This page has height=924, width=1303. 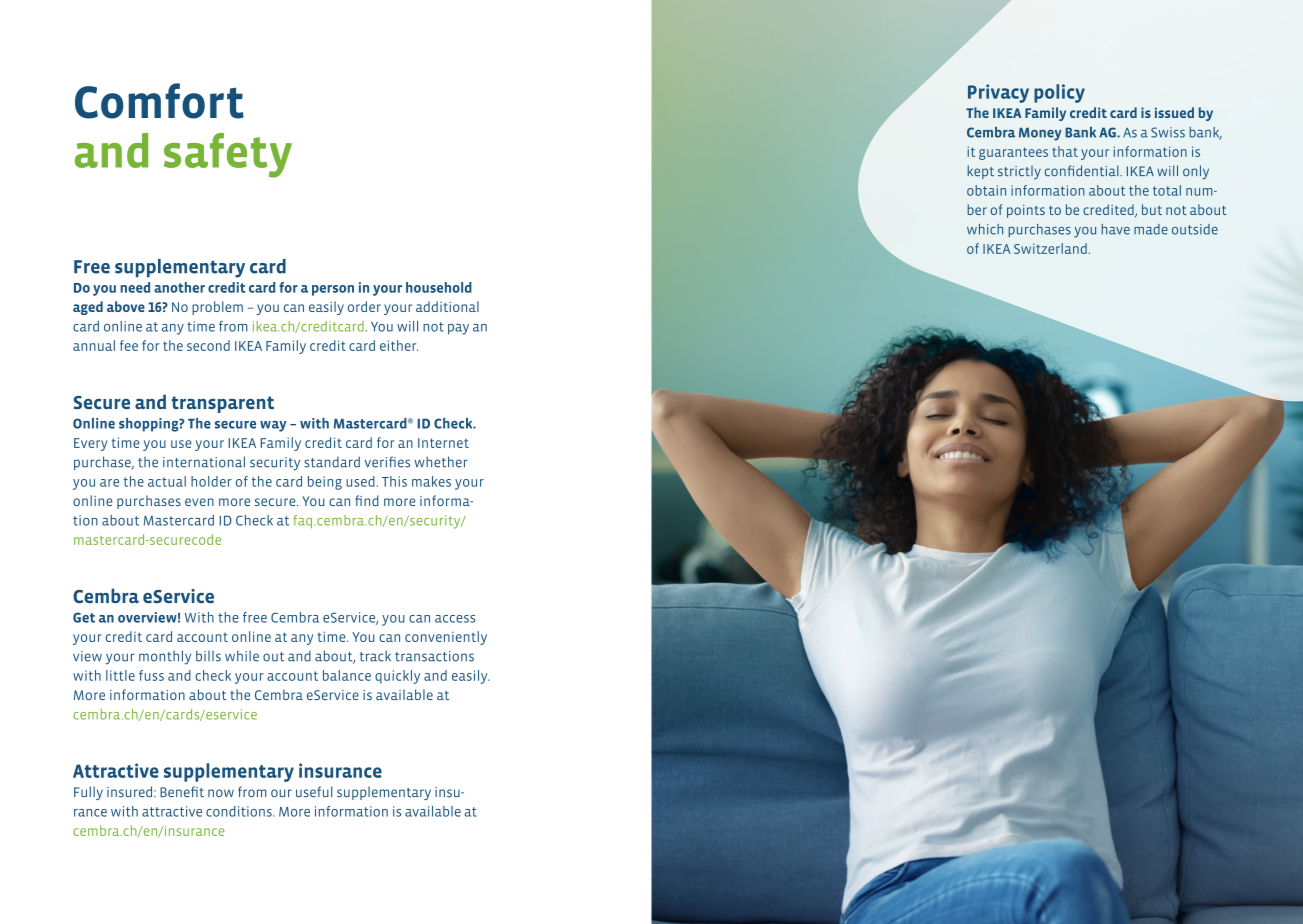 I want to click on now, so click(x=221, y=793).
